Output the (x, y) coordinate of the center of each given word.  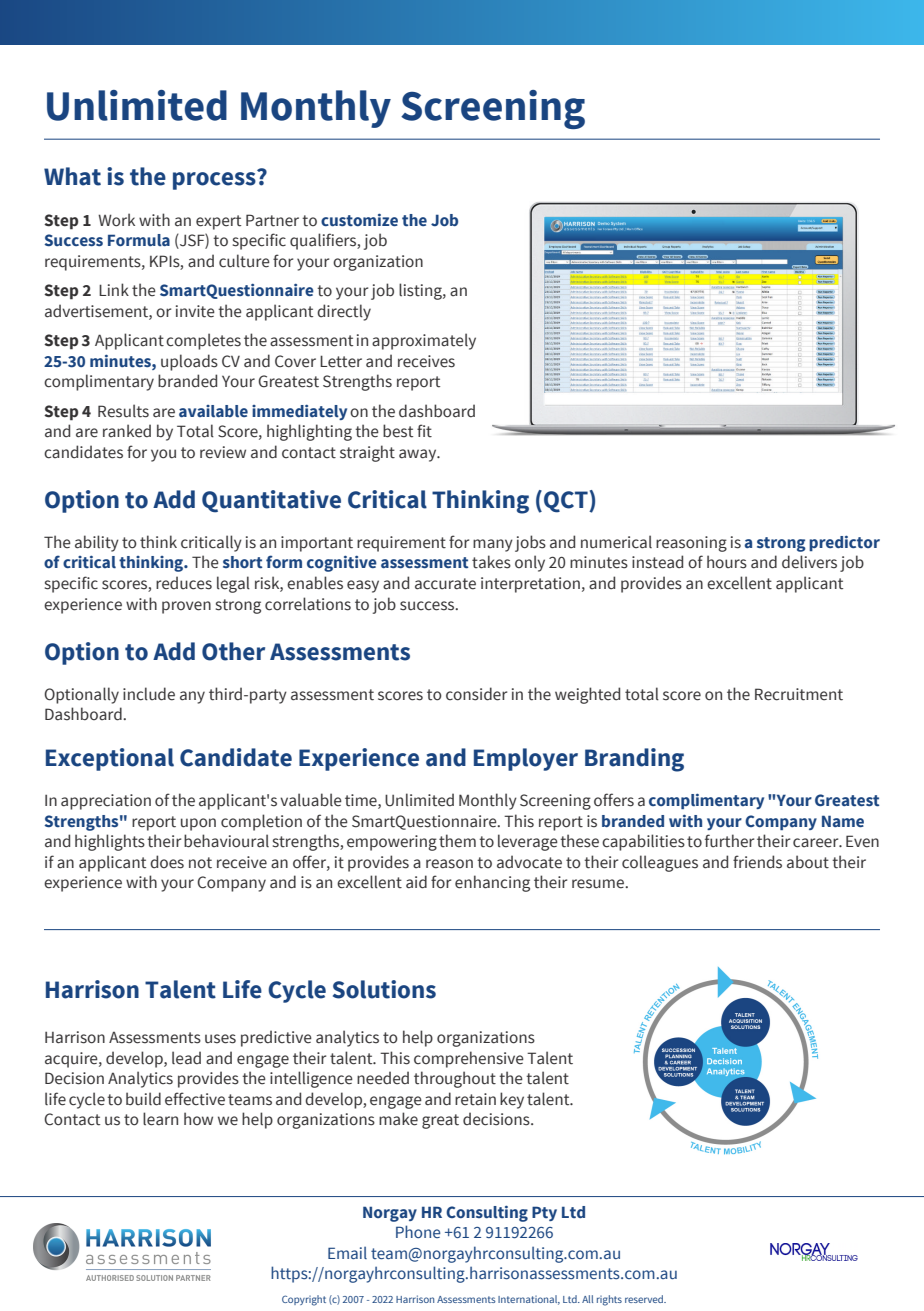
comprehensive (469, 1059)
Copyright (304, 1300)
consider (476, 694)
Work (116, 220)
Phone (418, 1231)
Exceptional (110, 759)
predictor (844, 543)
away (419, 455)
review (223, 452)
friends (757, 862)
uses (220, 1039)
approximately (424, 341)
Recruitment (799, 694)
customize (359, 220)
